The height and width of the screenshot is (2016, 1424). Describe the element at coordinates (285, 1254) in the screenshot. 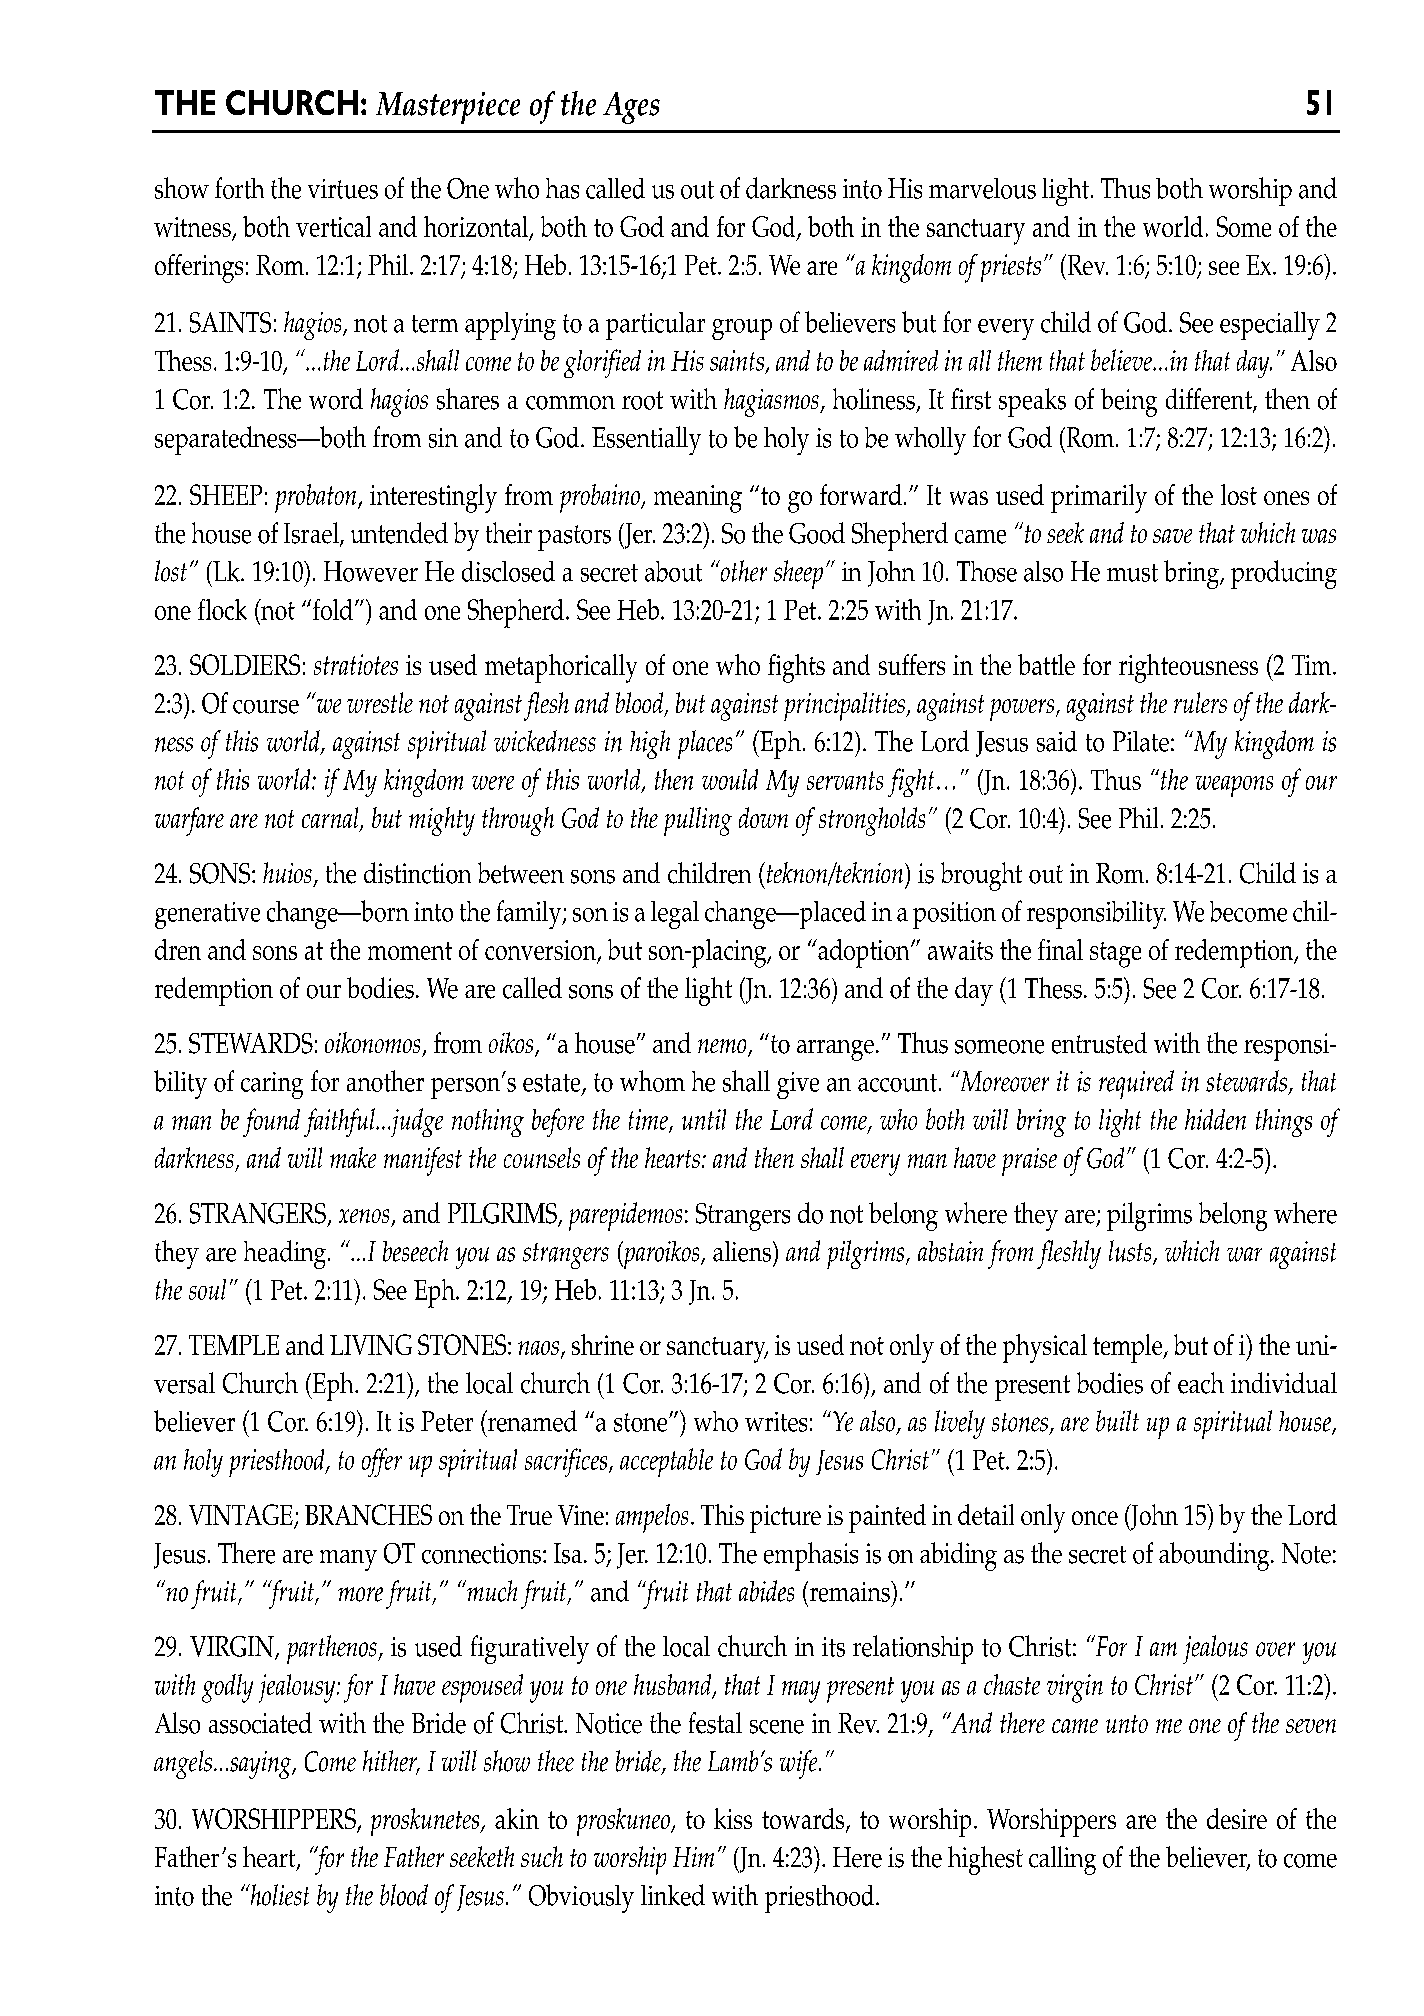

I see `heading` at that location.
